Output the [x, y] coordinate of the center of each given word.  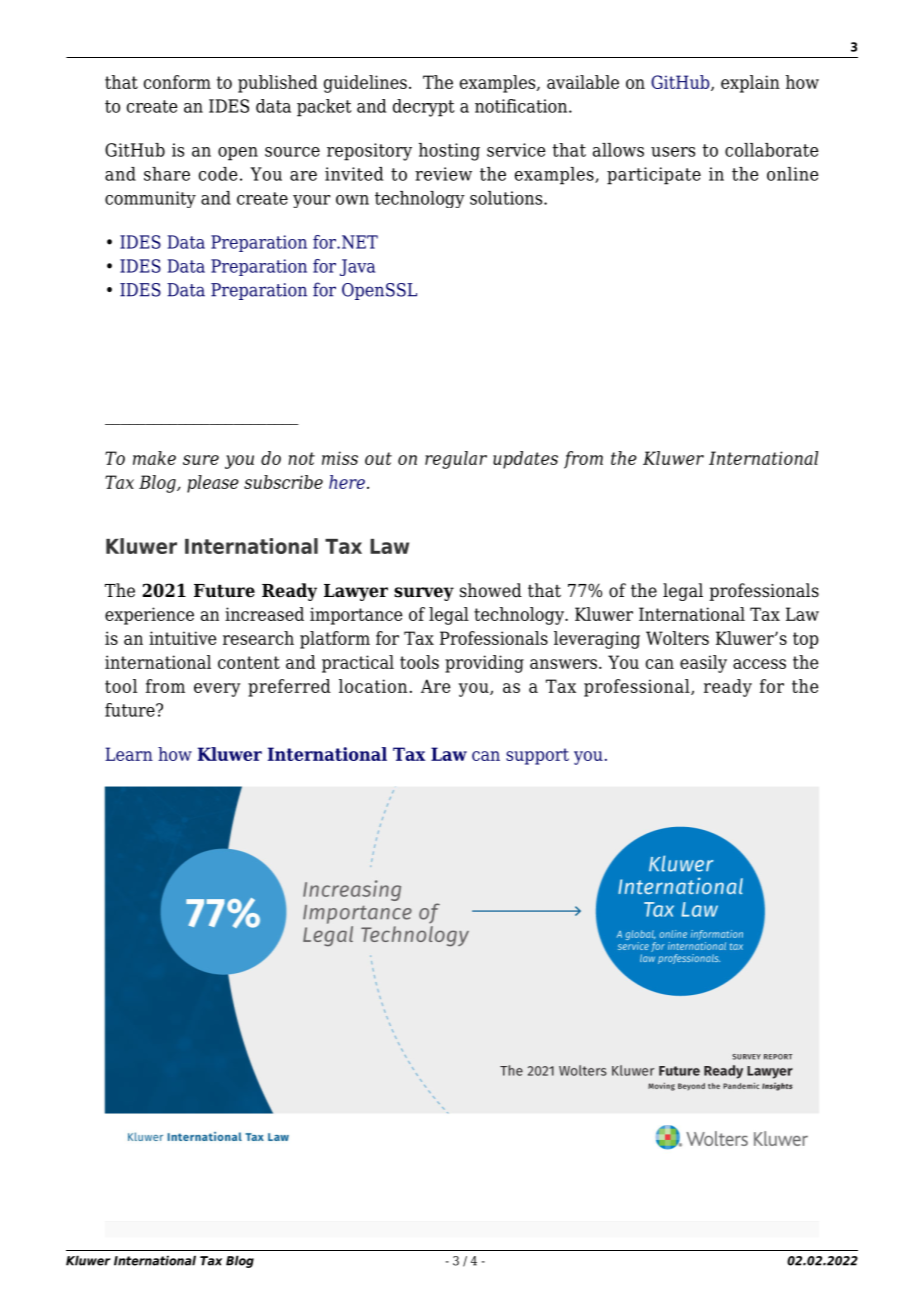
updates [525, 460]
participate [654, 176]
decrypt [424, 108]
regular [456, 460]
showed [491, 590]
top [806, 640]
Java [357, 267]
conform [177, 82]
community [150, 199]
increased [264, 614]
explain [750, 84]
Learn [129, 754]
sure [201, 460]
